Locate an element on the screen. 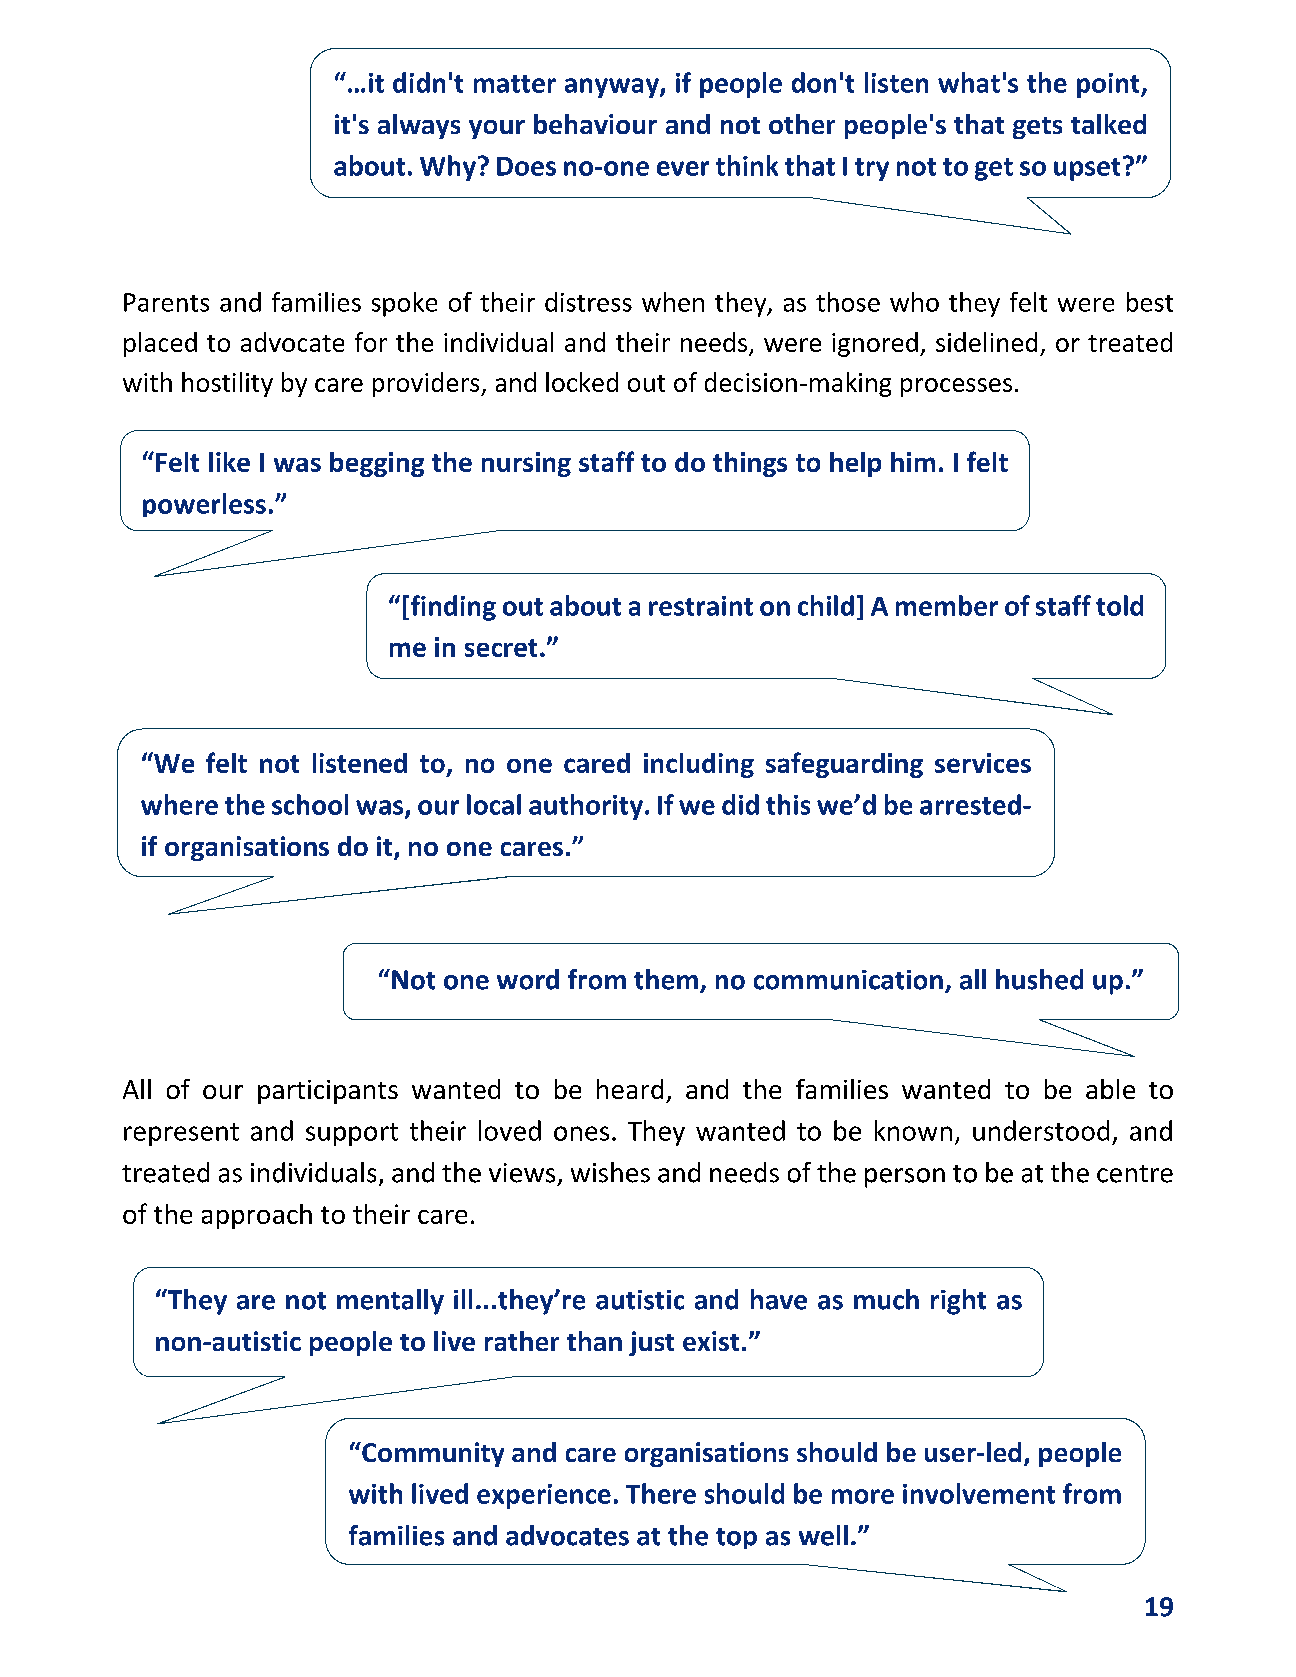  always is located at coordinates (419, 126).
